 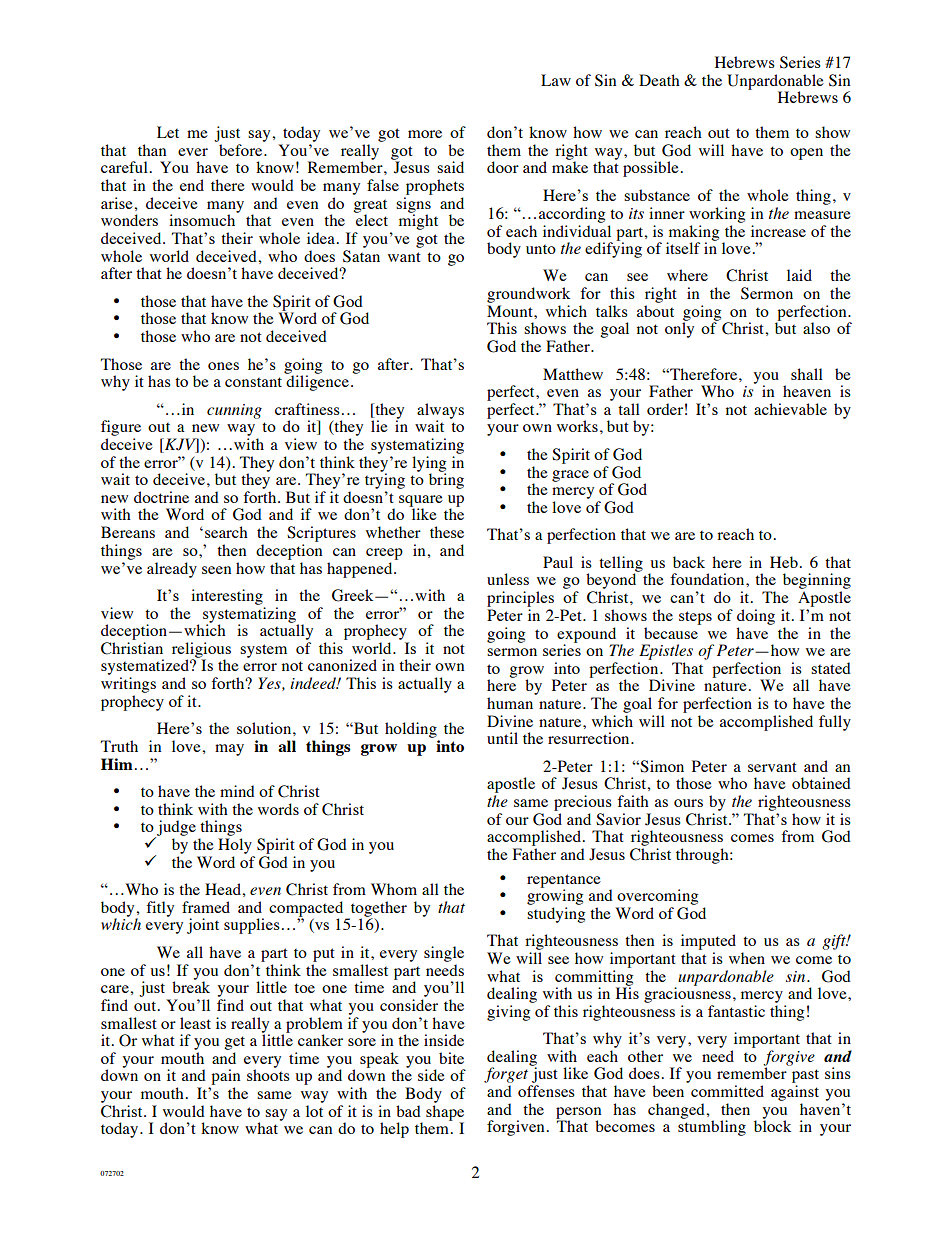 What do you see at coordinates (520, 599) in the screenshot?
I see `principles` at bounding box center [520, 599].
